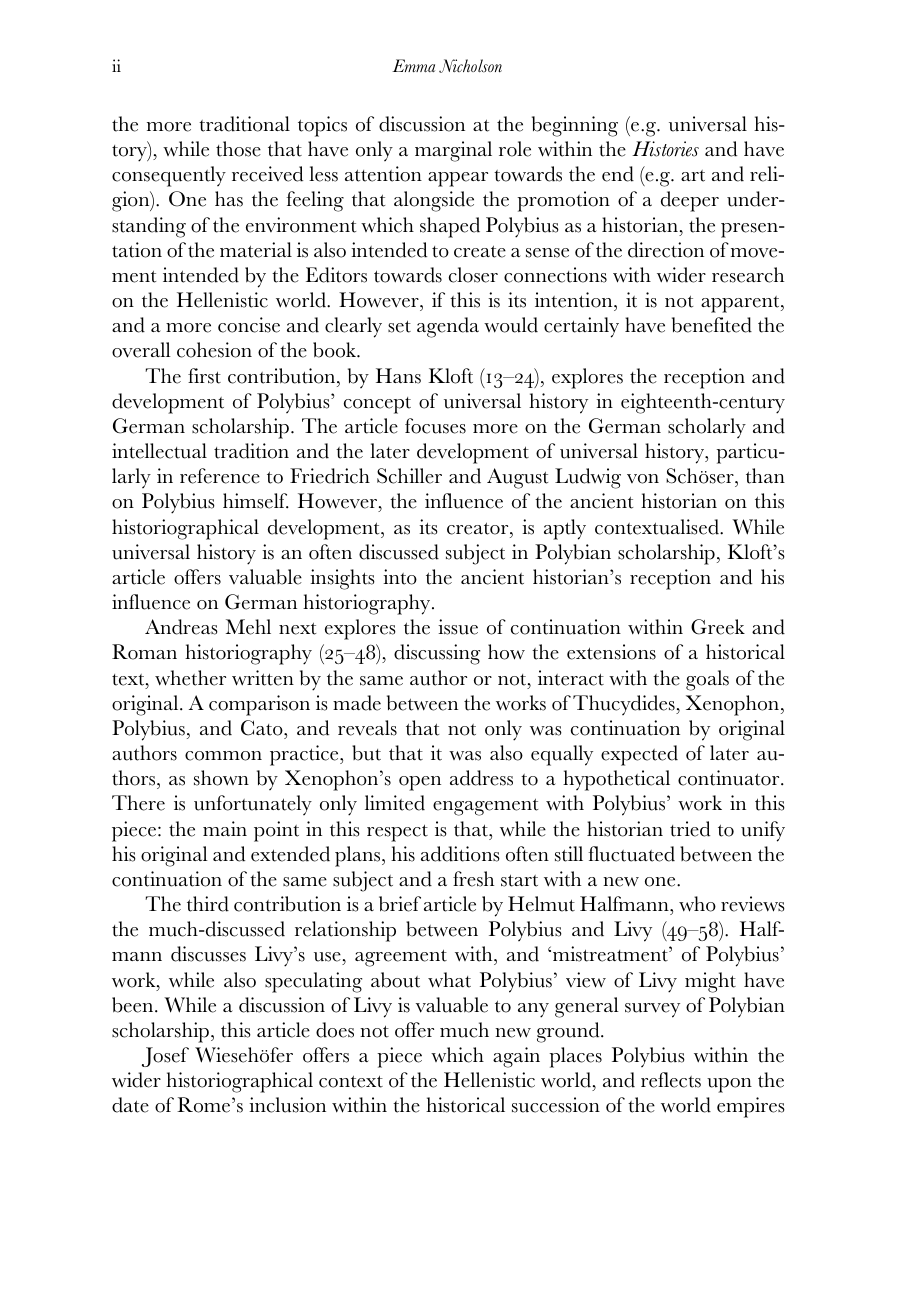 This screenshot has width=924, height=1308. Describe the element at coordinates (181, 627) in the screenshot. I see `Andreas` at that location.
